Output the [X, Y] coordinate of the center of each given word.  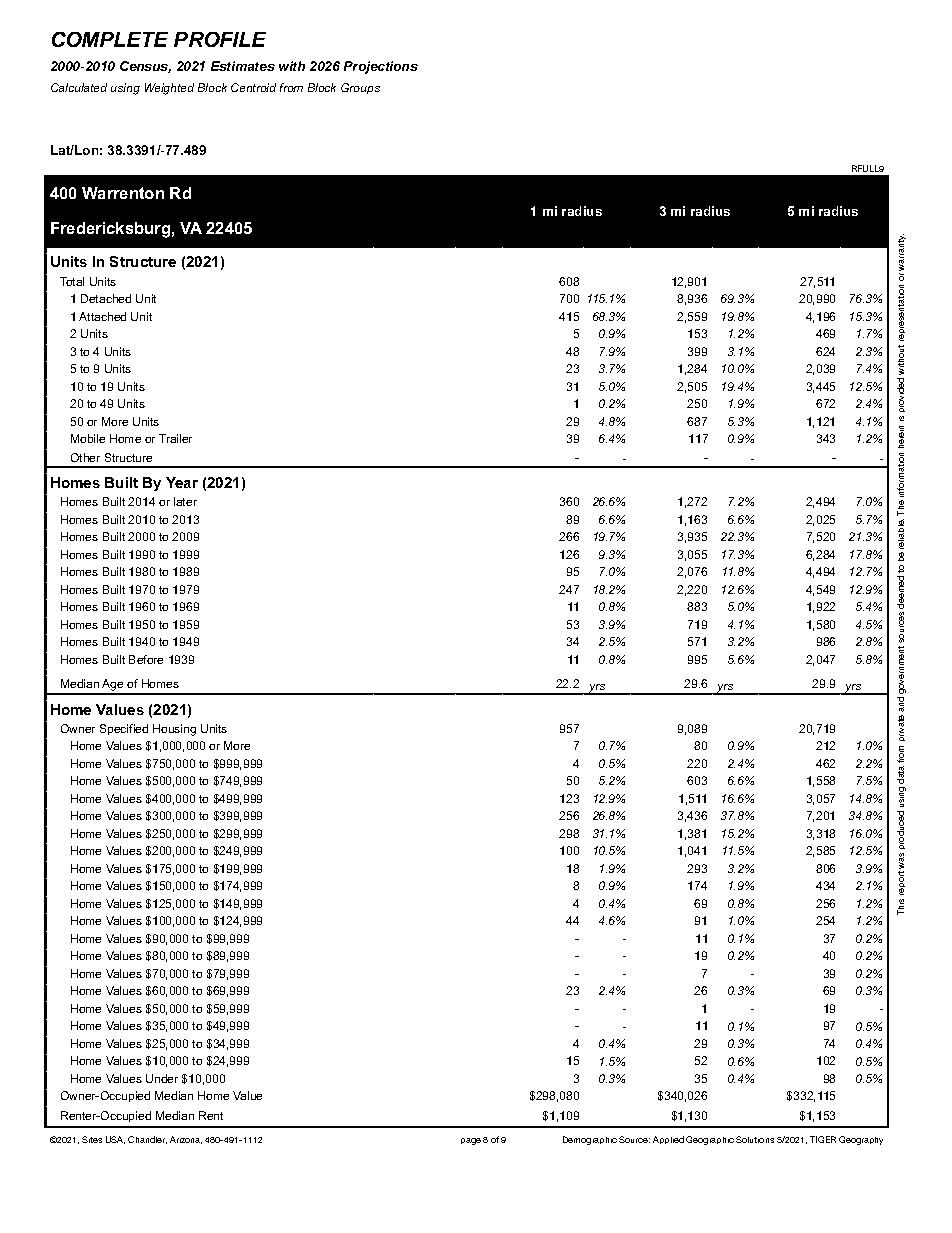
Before [146, 659]
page [471, 1141]
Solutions [755, 1139]
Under [162, 1078]
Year [182, 482]
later [185, 501]
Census [145, 67]
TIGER [823, 1139]
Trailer [175, 438]
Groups [360, 88]
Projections [381, 67]
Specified [124, 729]
